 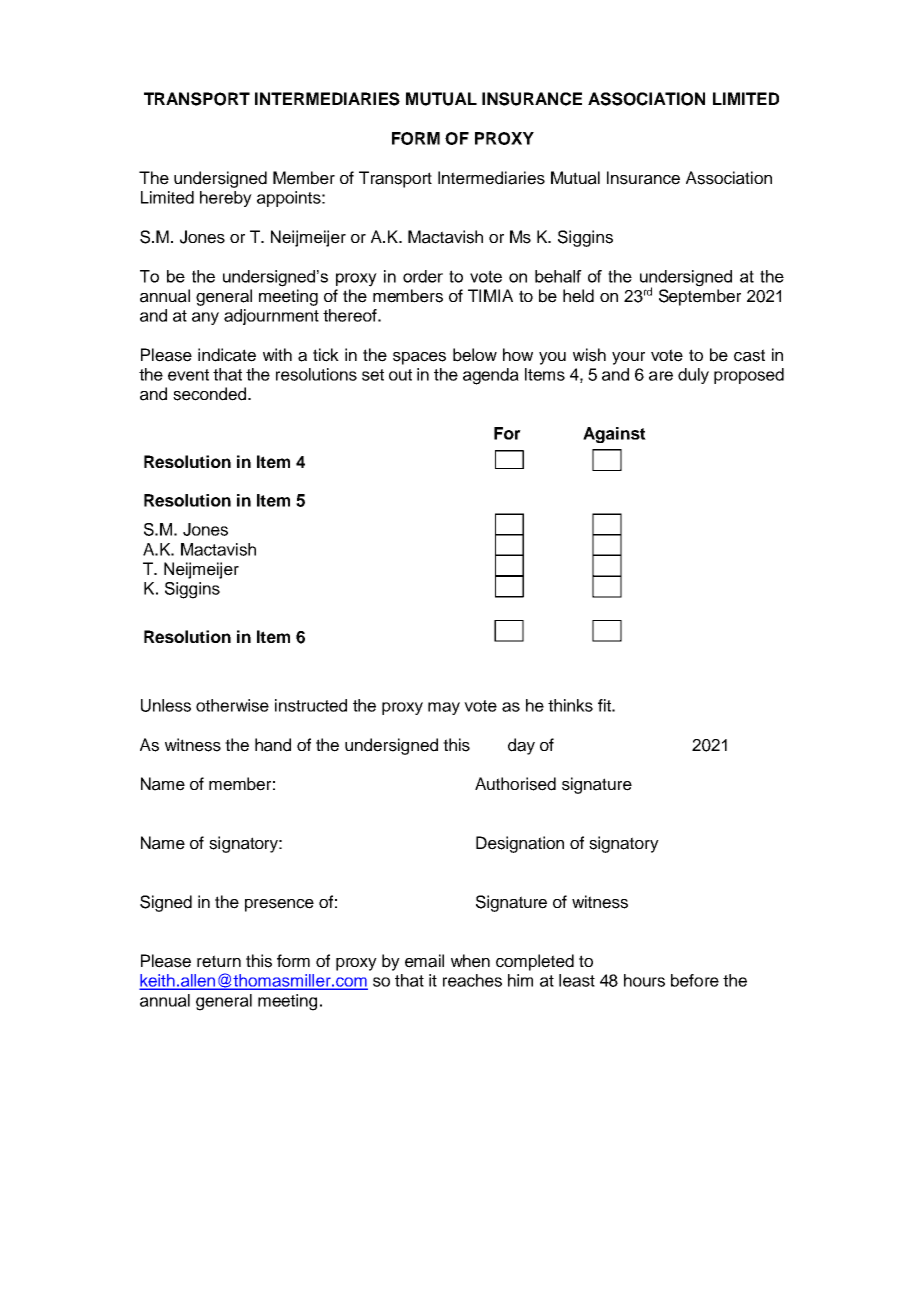 What do you see at coordinates (614, 435) in the page?
I see `Against` at bounding box center [614, 435].
